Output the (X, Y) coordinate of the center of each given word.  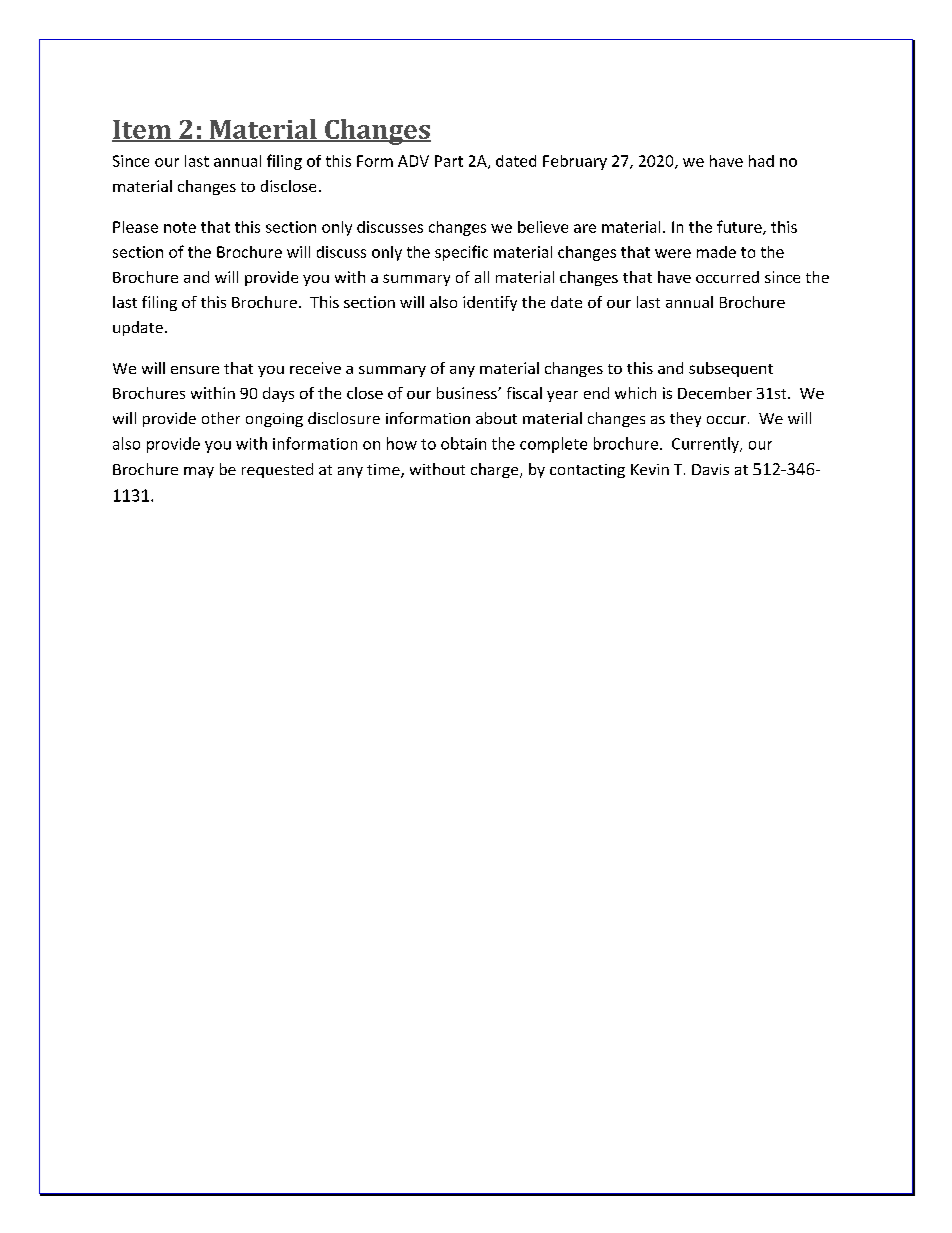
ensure (195, 370)
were (673, 253)
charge (496, 470)
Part (449, 161)
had (761, 161)
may (199, 472)
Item (142, 131)
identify (490, 303)
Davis (710, 469)
